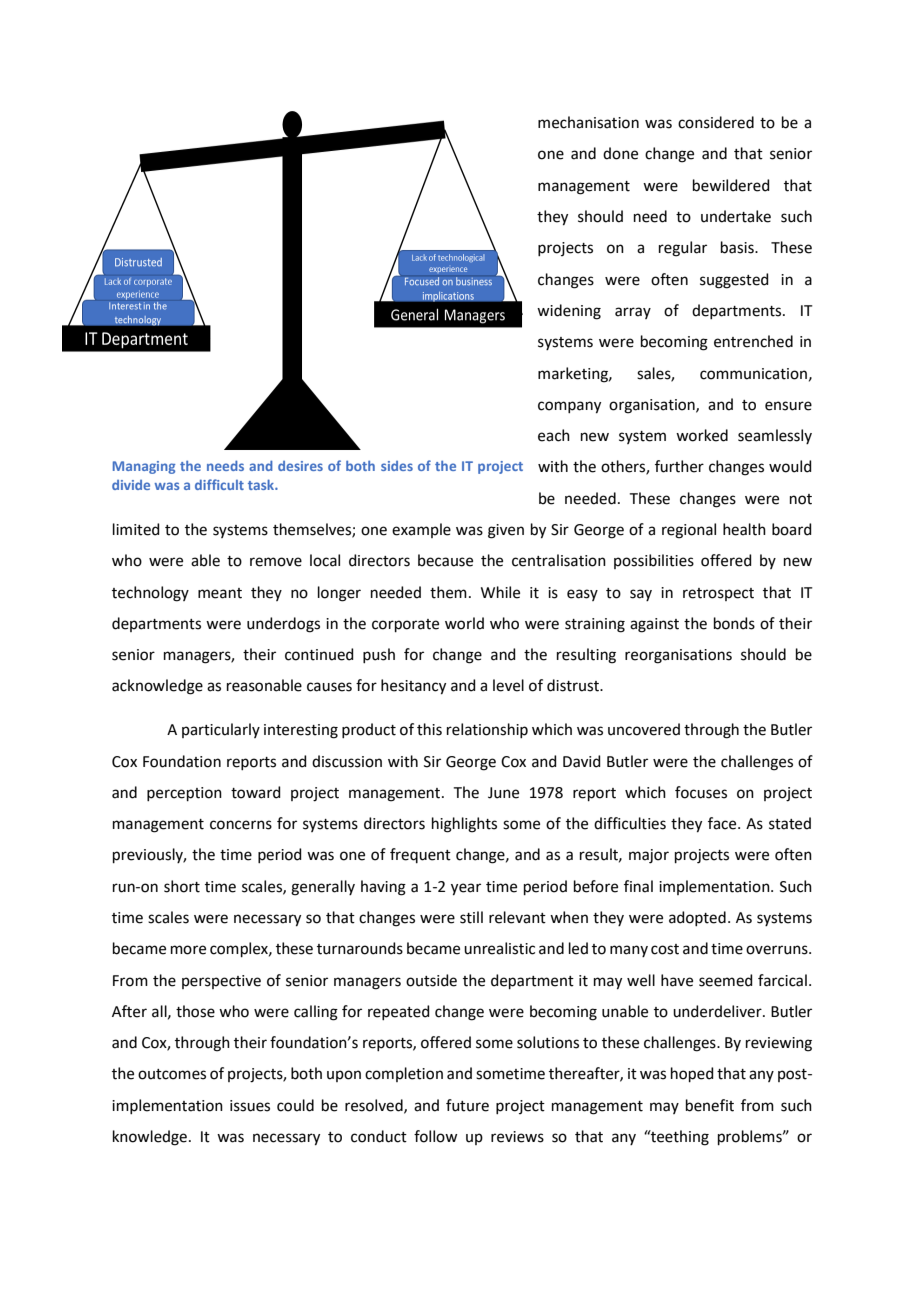 The height and width of the screenshot is (1308, 924). Describe the element at coordinates (144, 467) in the screenshot. I see `Managing` at that location.
